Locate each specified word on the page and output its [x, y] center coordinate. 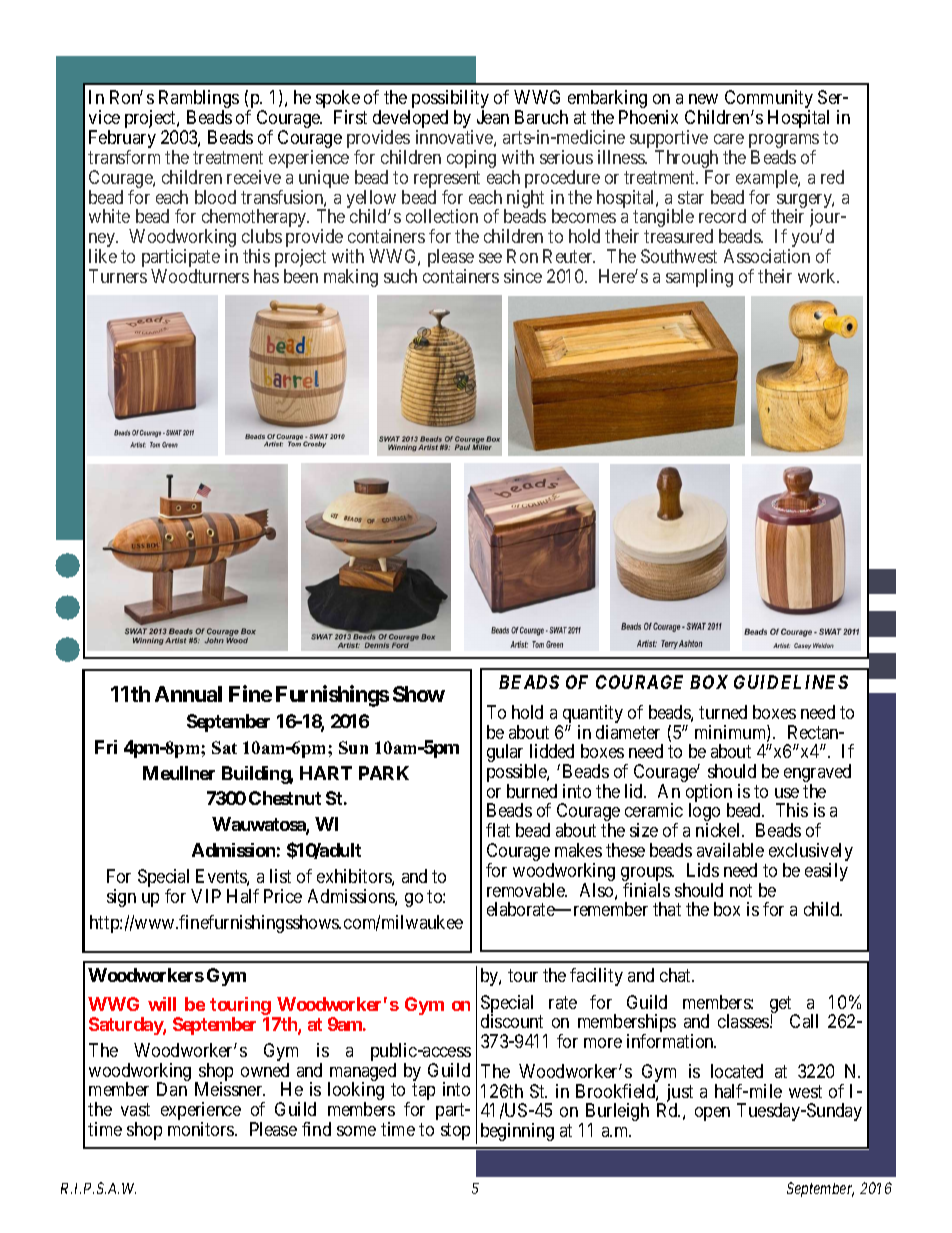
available [730, 850]
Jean [493, 117]
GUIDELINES [791, 682]
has [266, 276]
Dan [172, 1089]
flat [498, 830]
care [729, 139]
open [712, 1114]
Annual [188, 694]
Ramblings [199, 101]
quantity [591, 715]
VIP [206, 896]
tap [423, 1092]
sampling [699, 278]
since [523, 276]
